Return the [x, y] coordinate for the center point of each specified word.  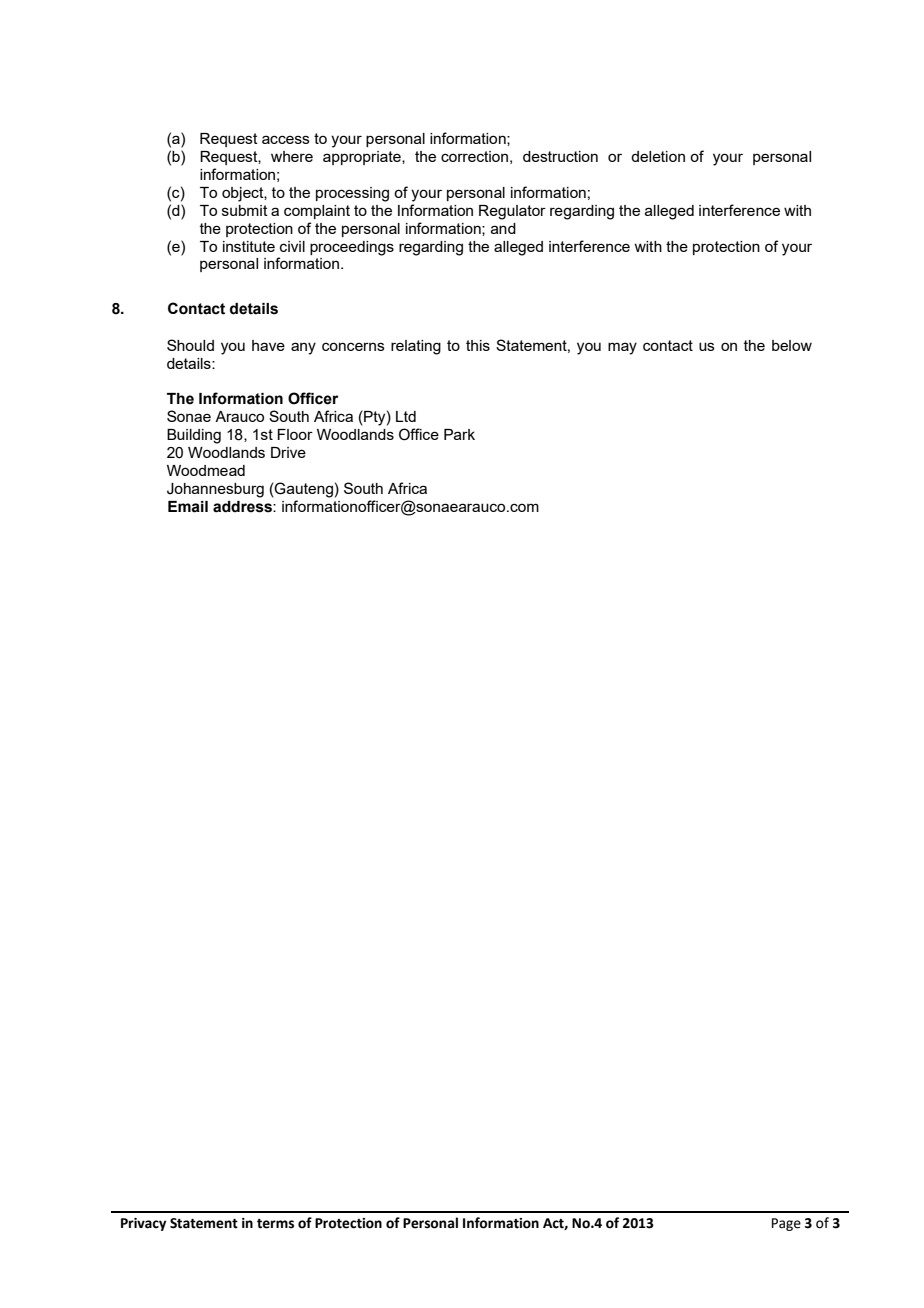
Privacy [143, 1224]
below [792, 345]
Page [786, 1224]
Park [459, 434]
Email [188, 507]
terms [275, 1224]
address [243, 507]
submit [245, 210]
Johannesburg [215, 490]
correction [474, 156]
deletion [658, 156]
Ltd [406, 416]
